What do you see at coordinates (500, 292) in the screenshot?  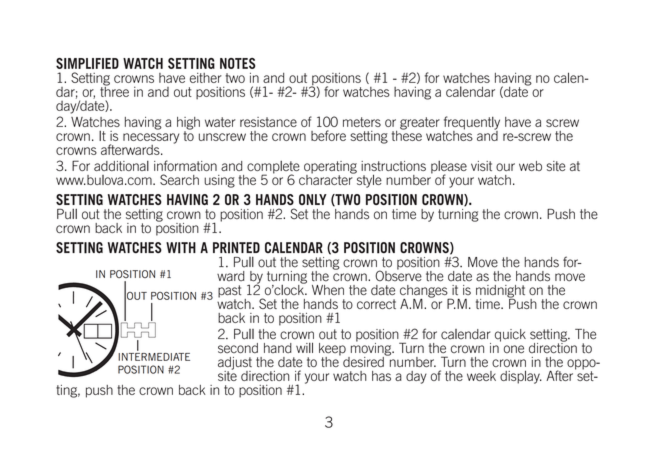 I see `midnight` at bounding box center [500, 292].
